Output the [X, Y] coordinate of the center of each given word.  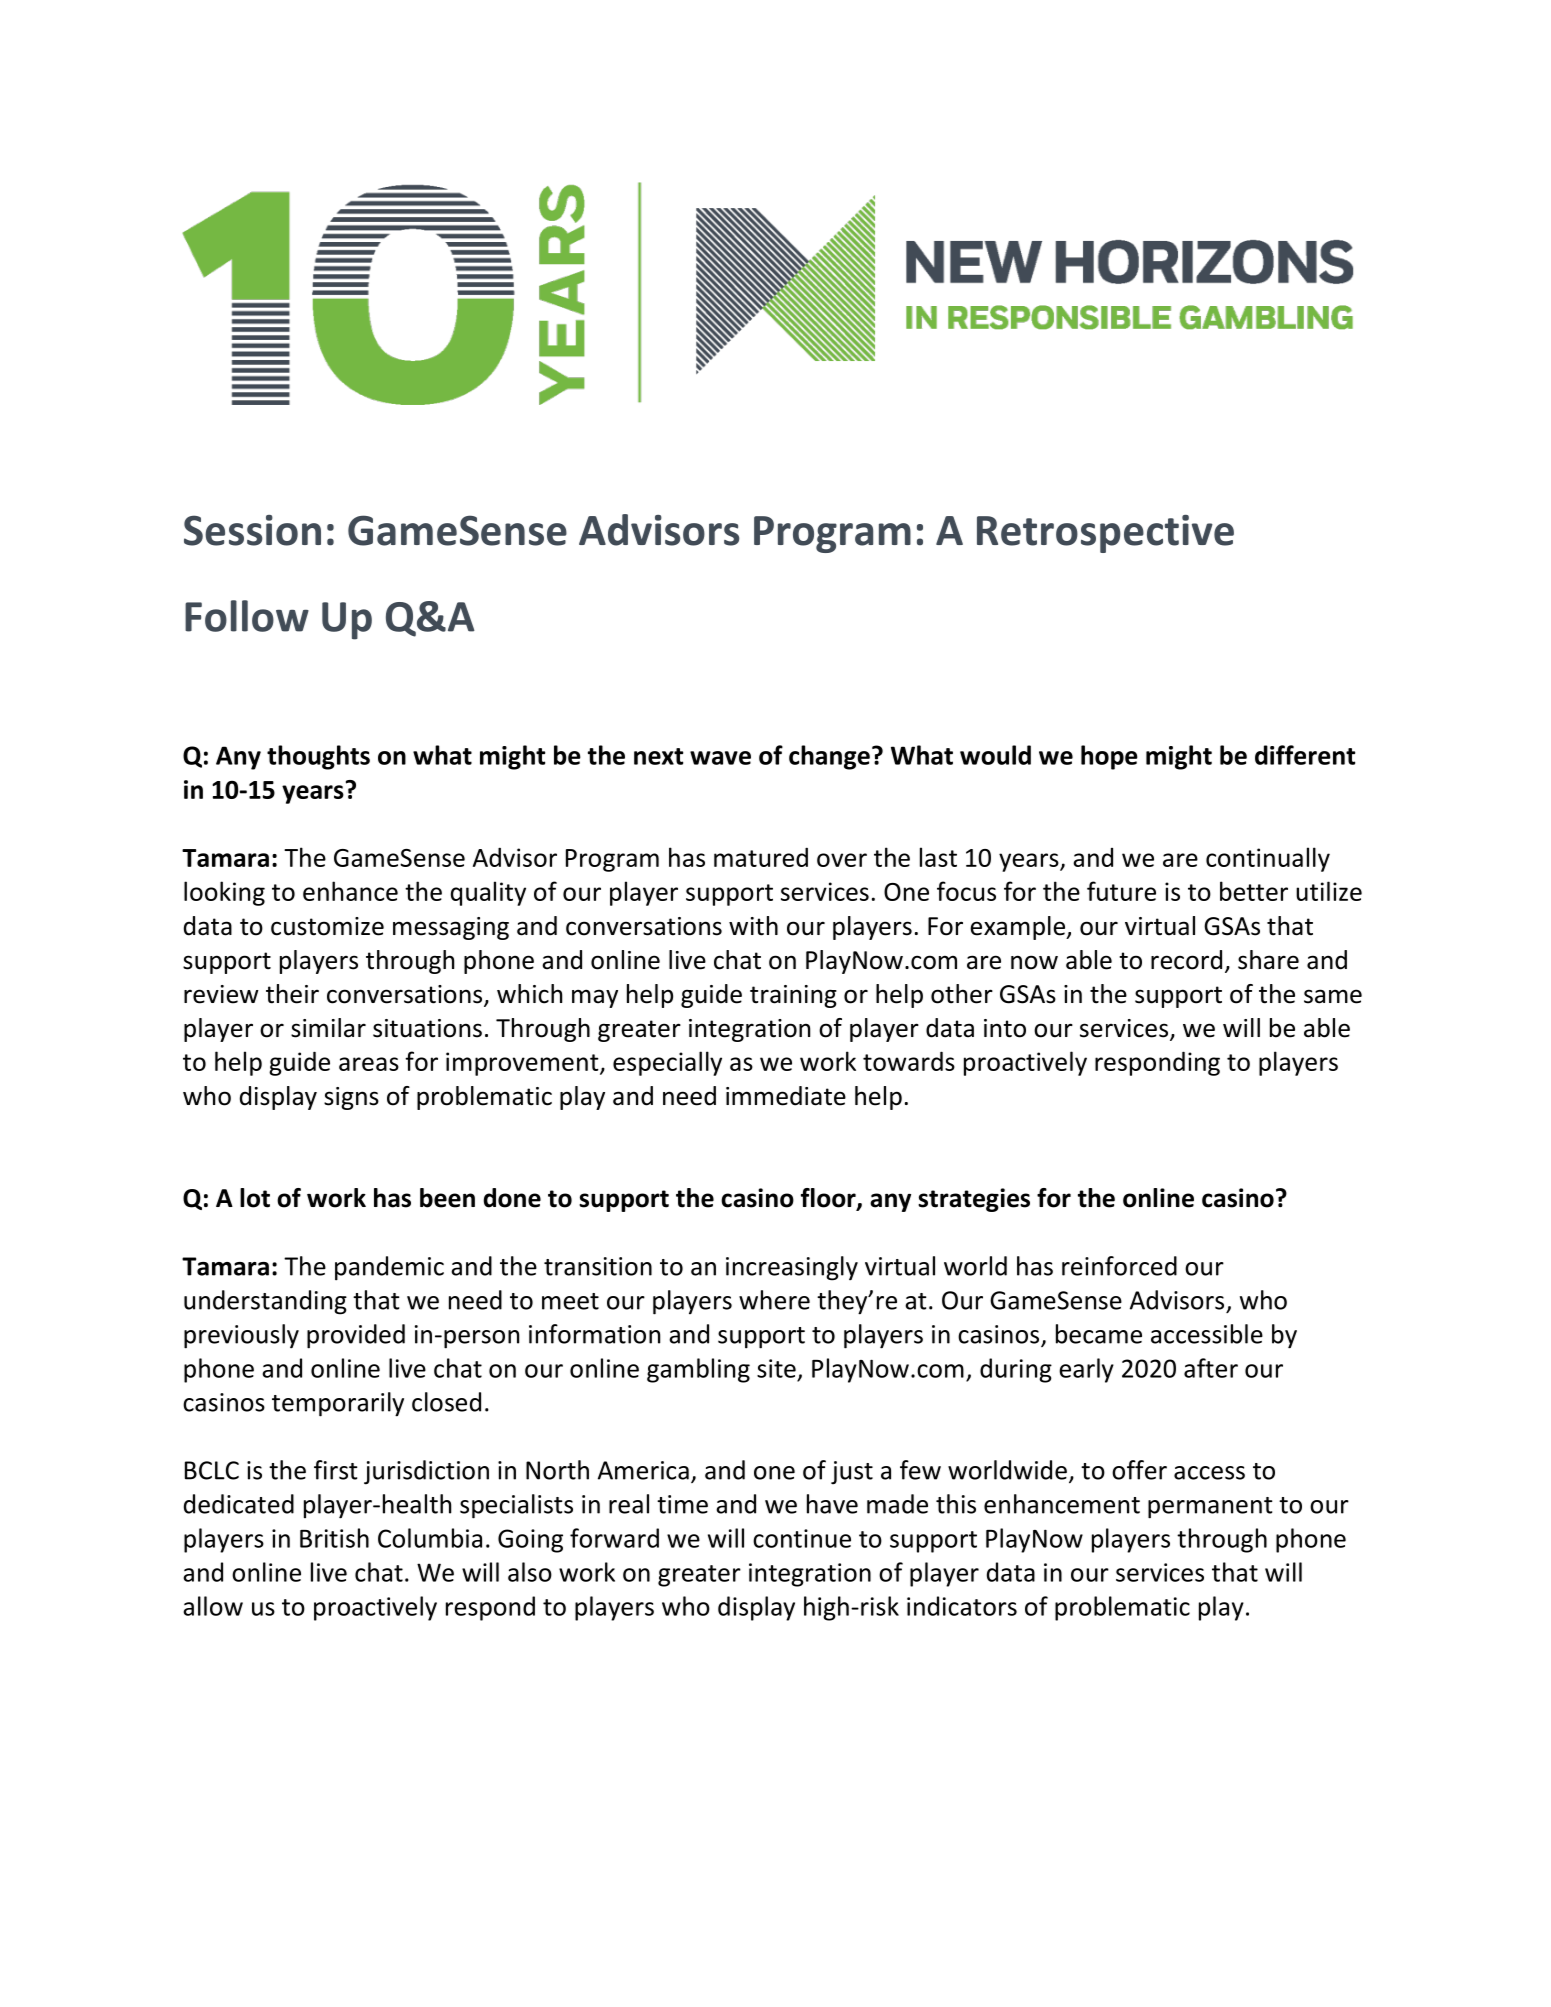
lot [255, 1198]
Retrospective [1105, 534]
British [334, 1538]
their [292, 994]
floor [829, 1199]
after [1211, 1368]
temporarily [338, 1404]
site [776, 1368]
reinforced [1119, 1266]
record [1186, 960]
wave [720, 758]
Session [252, 530]
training [793, 996]
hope [1109, 757]
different [1305, 755]
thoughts [318, 757]
